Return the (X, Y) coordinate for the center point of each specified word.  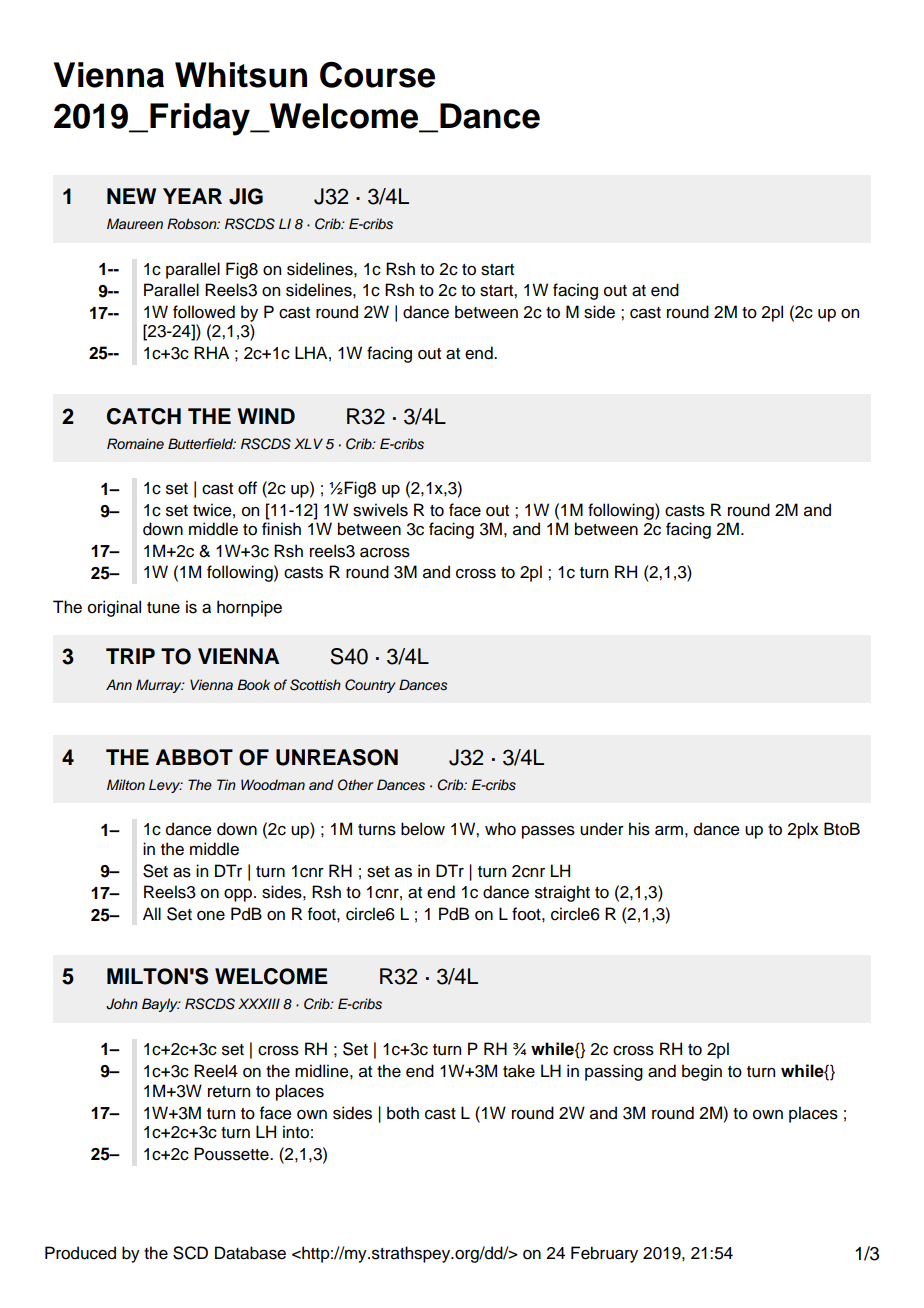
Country (370, 686)
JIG (246, 196)
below (423, 829)
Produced (80, 1253)
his (639, 829)
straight (562, 893)
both (403, 1113)
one (211, 916)
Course (377, 75)
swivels (380, 510)
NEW (131, 196)
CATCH (144, 416)
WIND (266, 416)
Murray (160, 686)
